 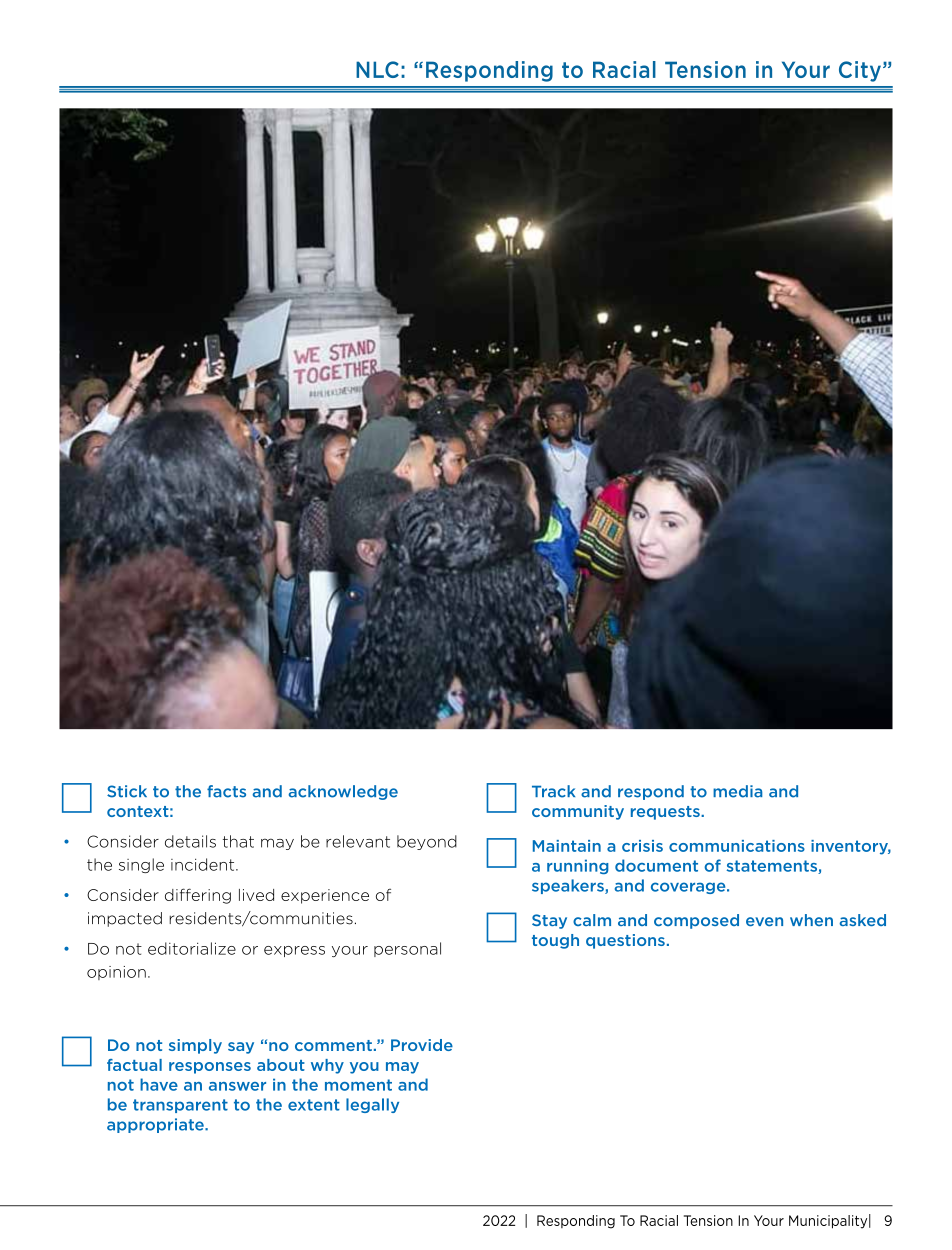 I want to click on details, so click(x=190, y=841).
